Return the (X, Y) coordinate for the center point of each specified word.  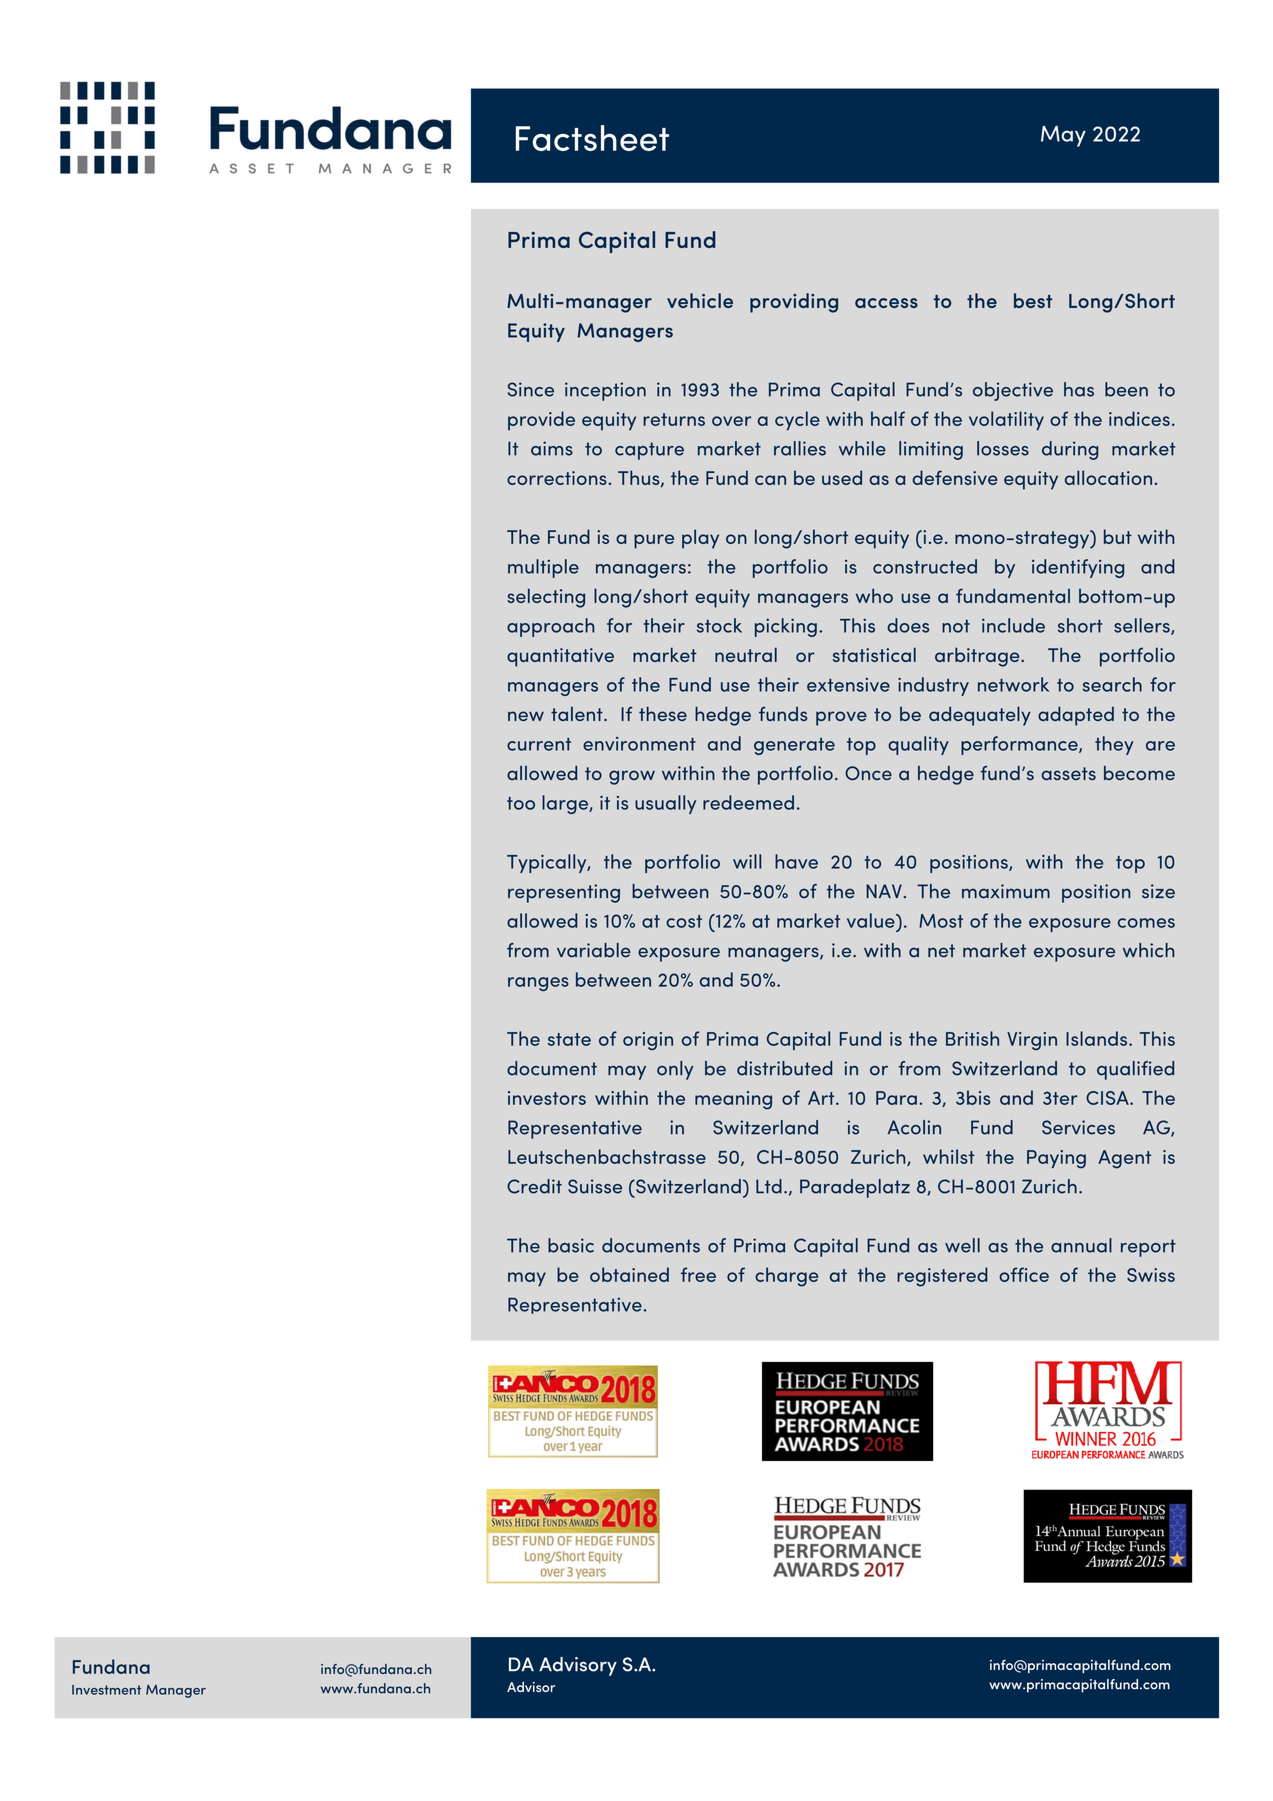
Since (531, 389)
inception (605, 391)
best (1033, 300)
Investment (106, 1690)
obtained (629, 1274)
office (1024, 1274)
